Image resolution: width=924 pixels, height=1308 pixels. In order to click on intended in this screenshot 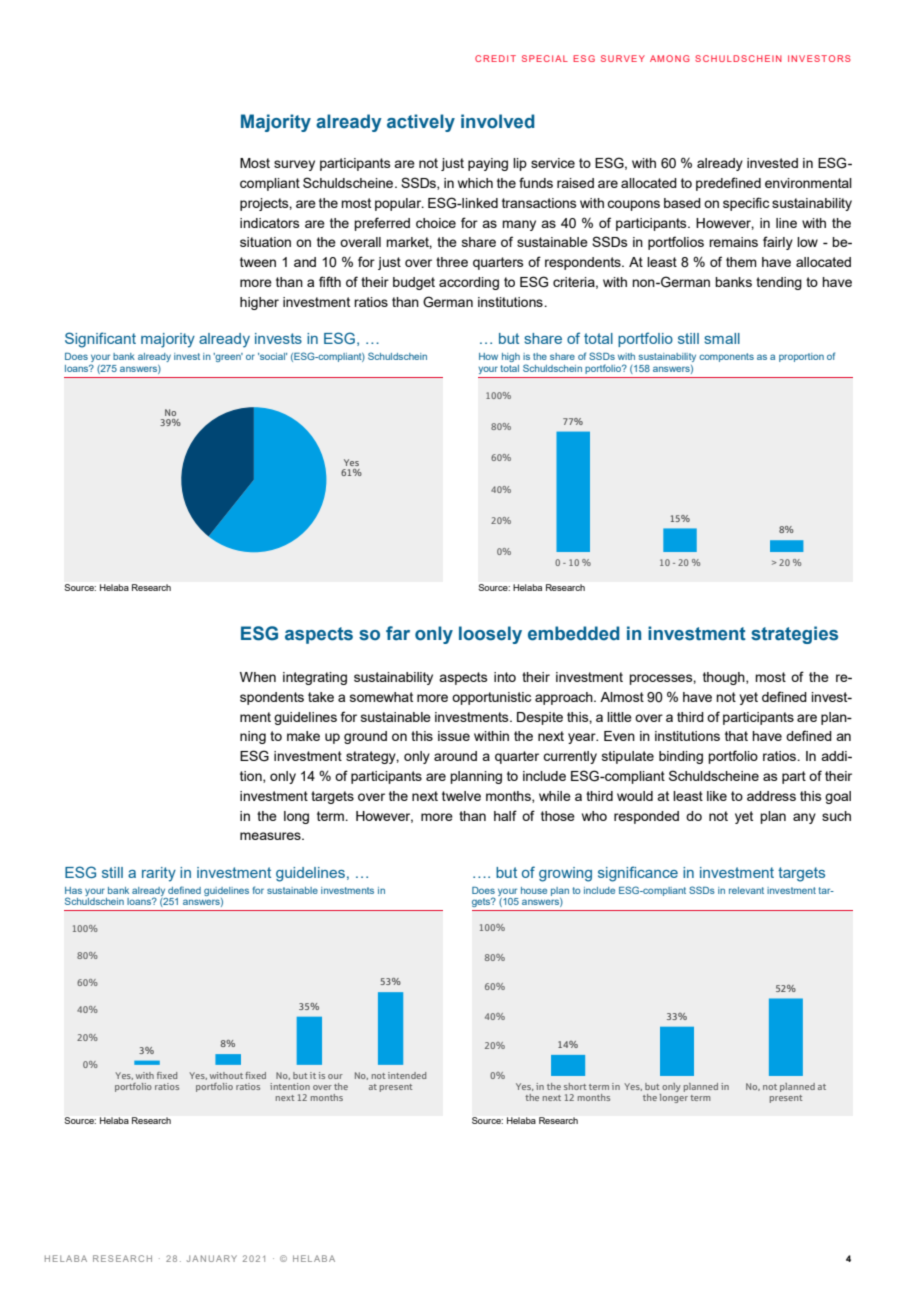, I will do `click(407, 1075)`.
